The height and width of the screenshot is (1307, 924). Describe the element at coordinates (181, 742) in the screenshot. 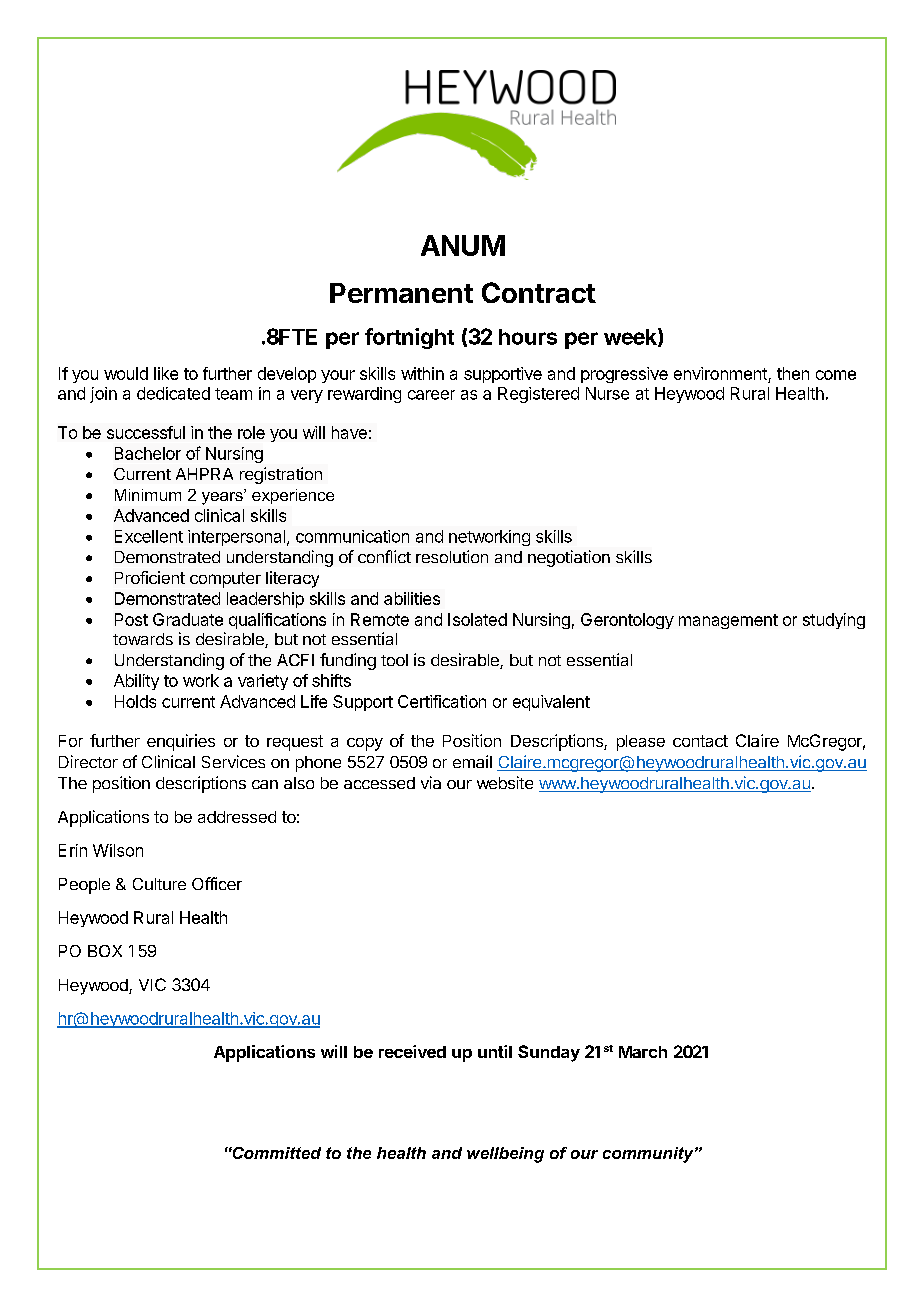

I see `enquiries` at that location.
